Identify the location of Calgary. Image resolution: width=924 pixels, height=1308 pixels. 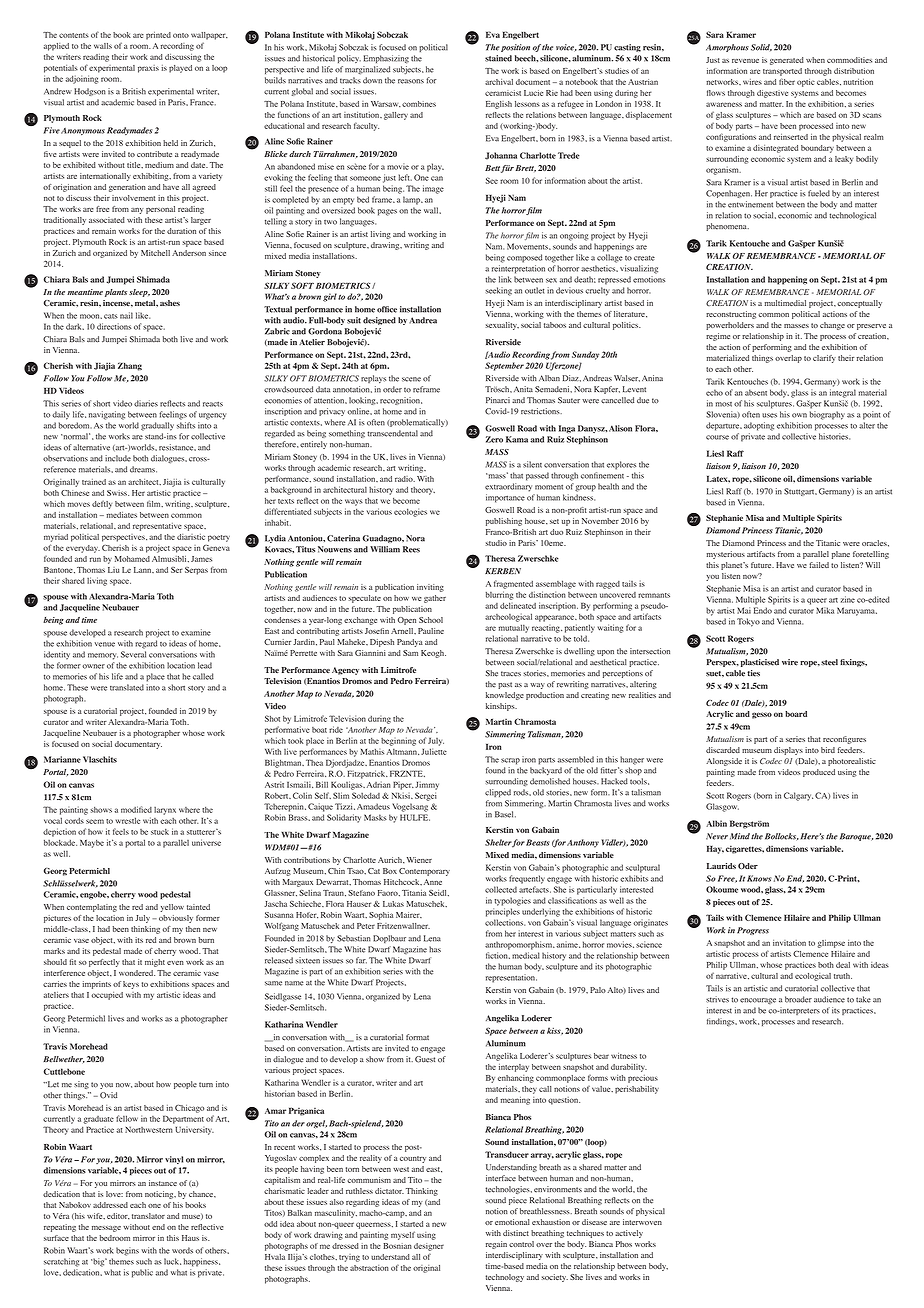
(798, 796).
